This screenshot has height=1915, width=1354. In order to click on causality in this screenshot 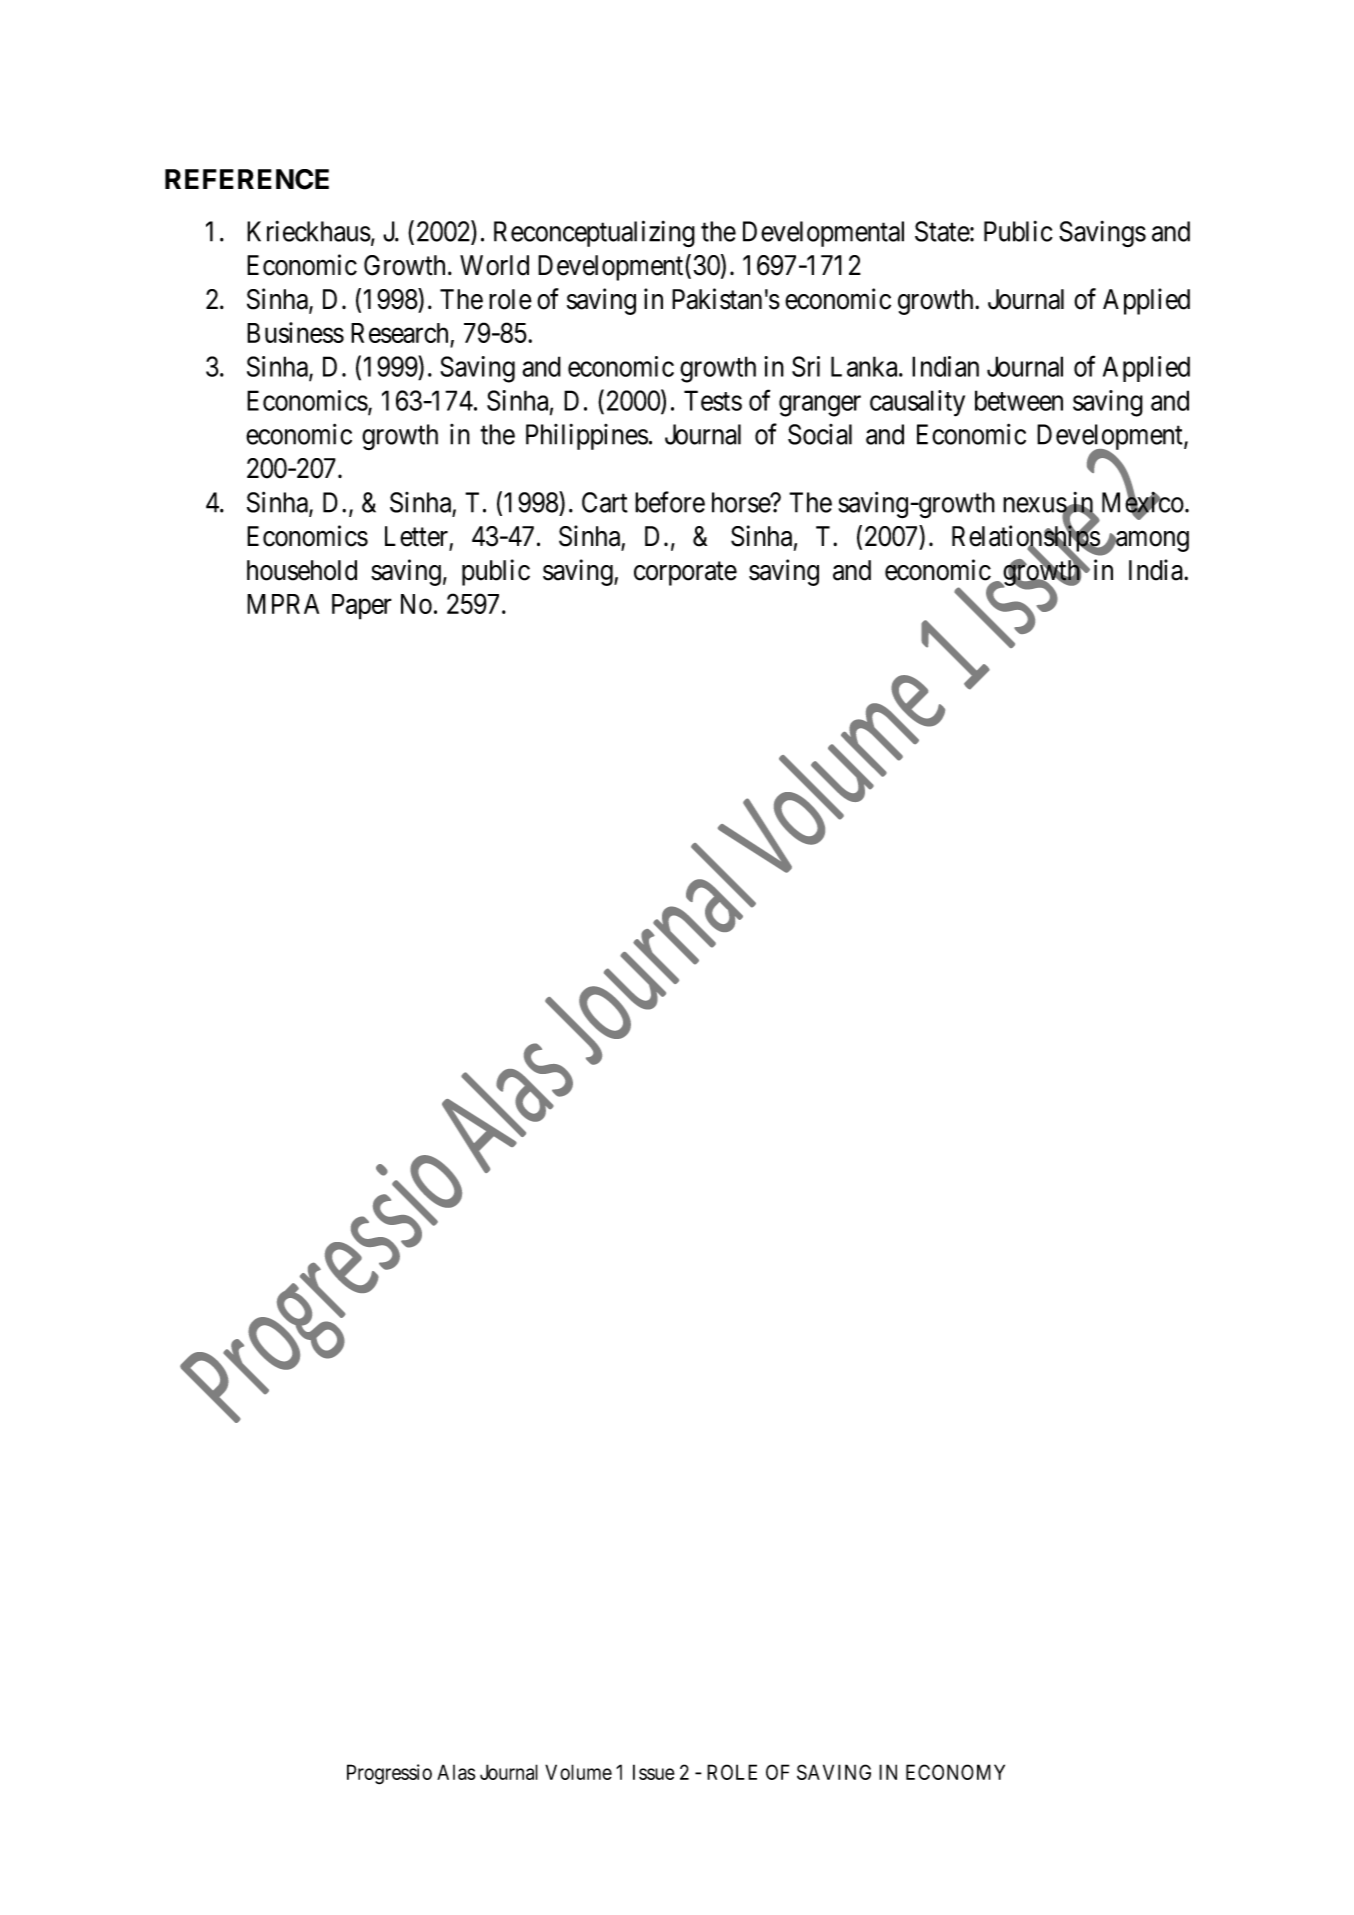, I will do `click(917, 403)`.
